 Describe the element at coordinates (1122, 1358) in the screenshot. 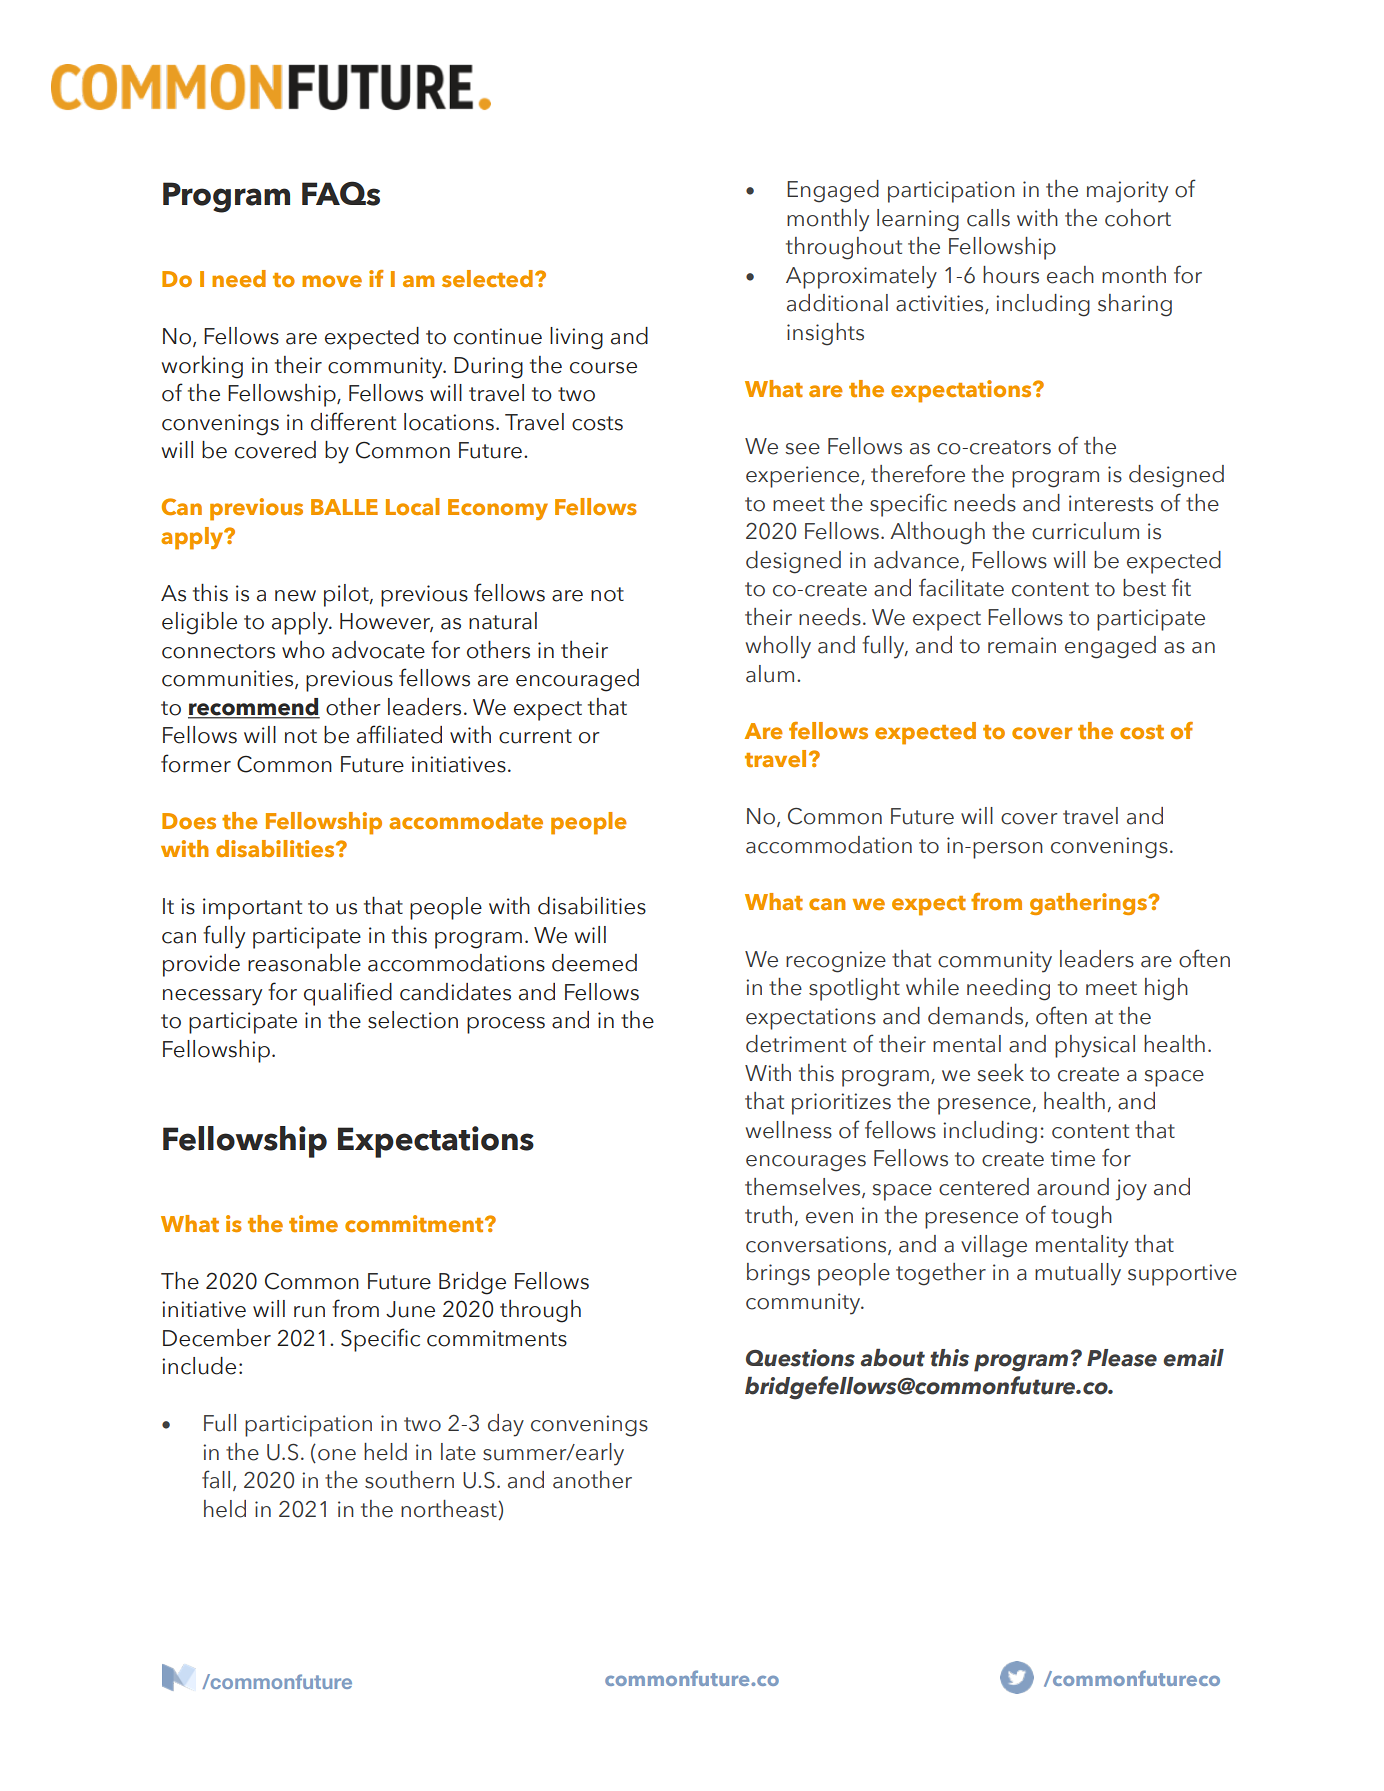

I see `Please` at that location.
